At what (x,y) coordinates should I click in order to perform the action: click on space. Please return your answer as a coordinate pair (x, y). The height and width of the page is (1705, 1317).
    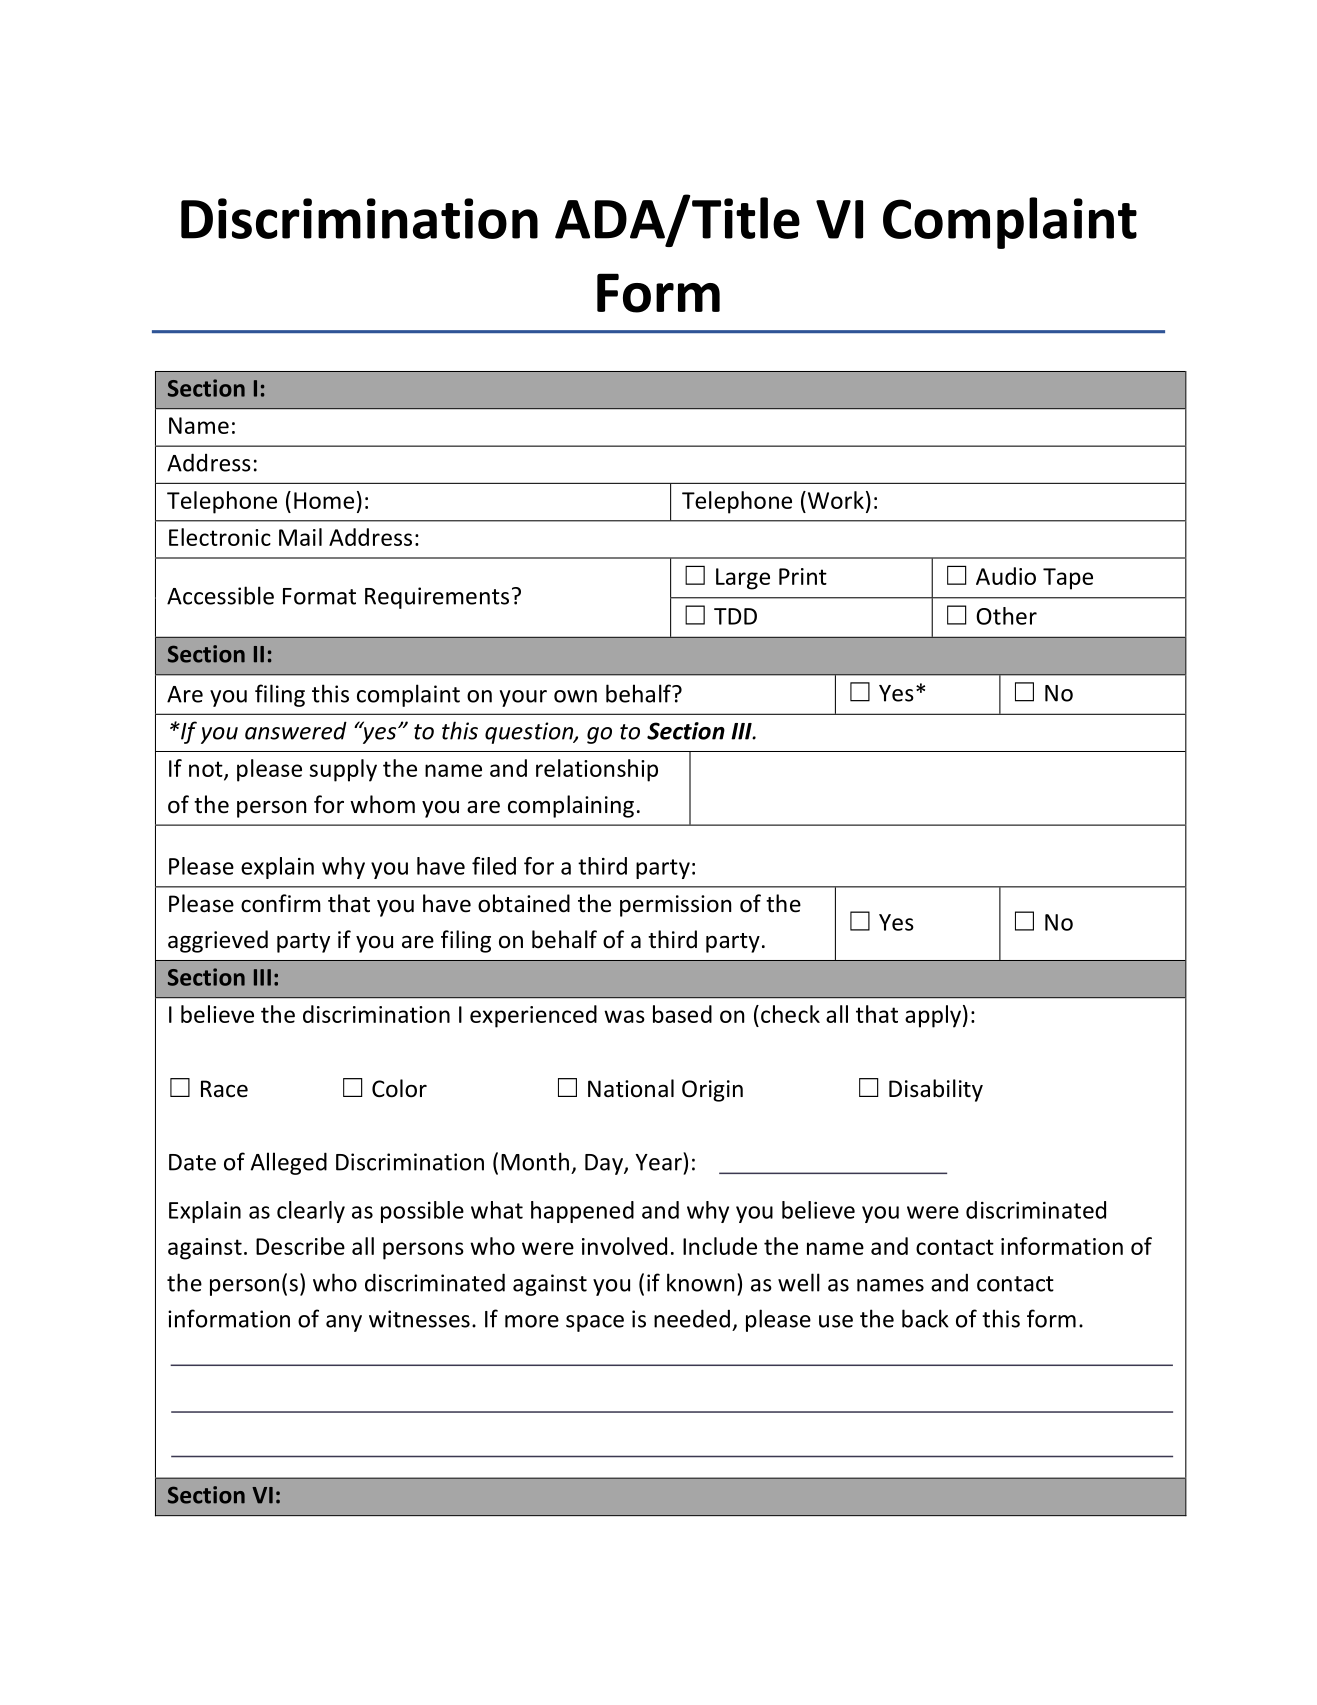
    Looking at the image, I should click on (595, 1323).
